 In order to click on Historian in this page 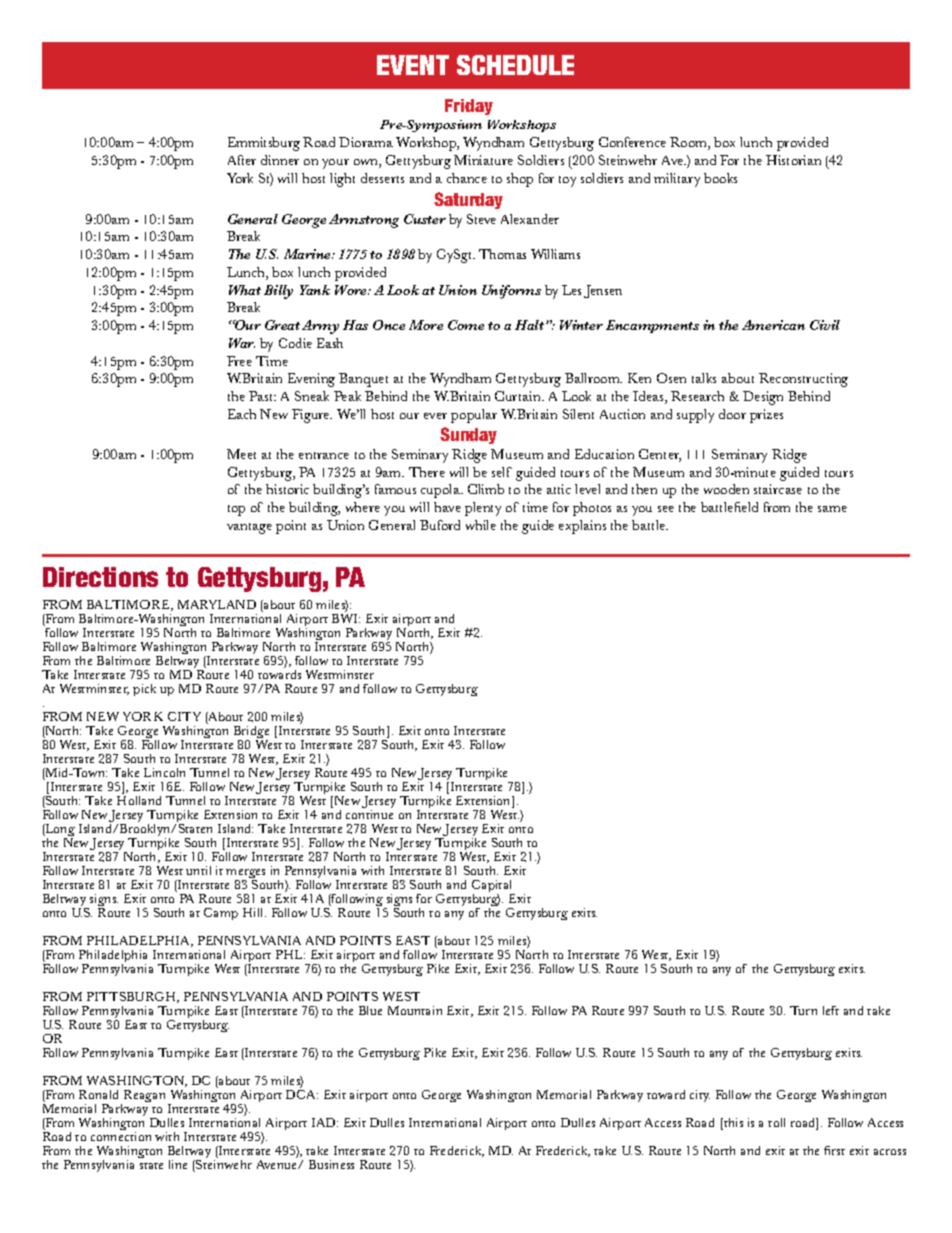, I will do `click(793, 160)`.
